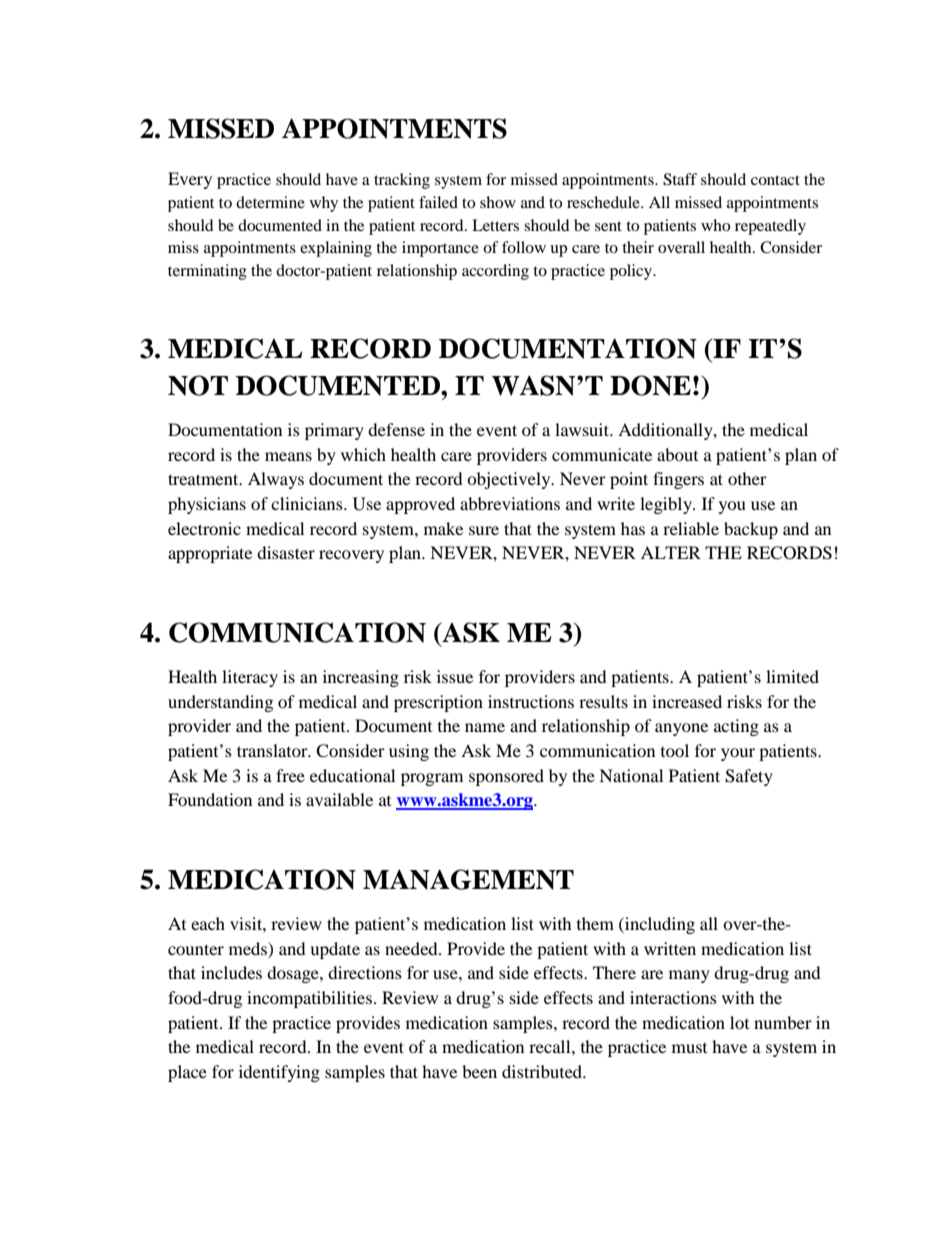 This page has width=952, height=1233. What do you see at coordinates (270, 202) in the page?
I see `determine` at bounding box center [270, 202].
